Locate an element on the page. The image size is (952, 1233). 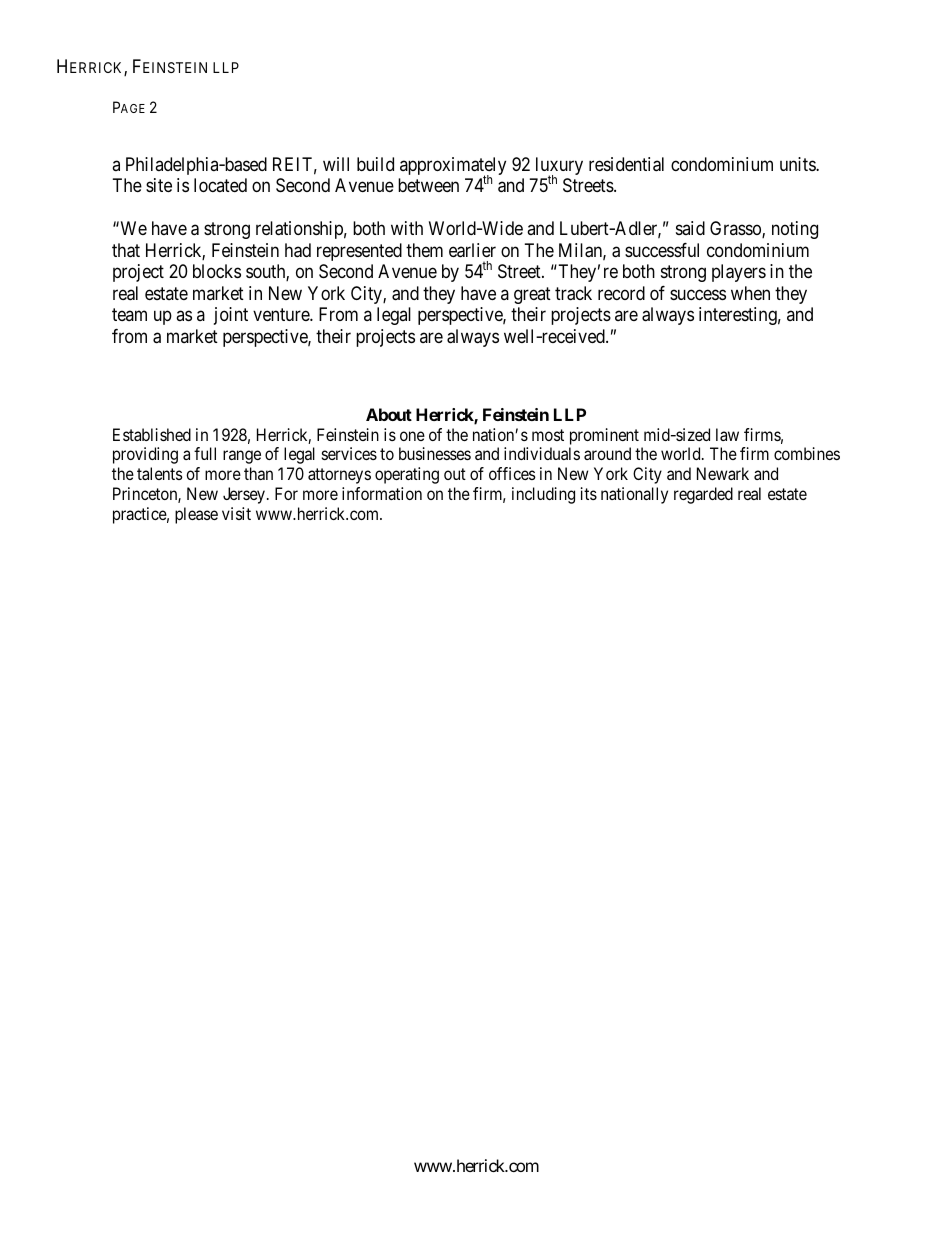
please is located at coordinates (196, 515).
